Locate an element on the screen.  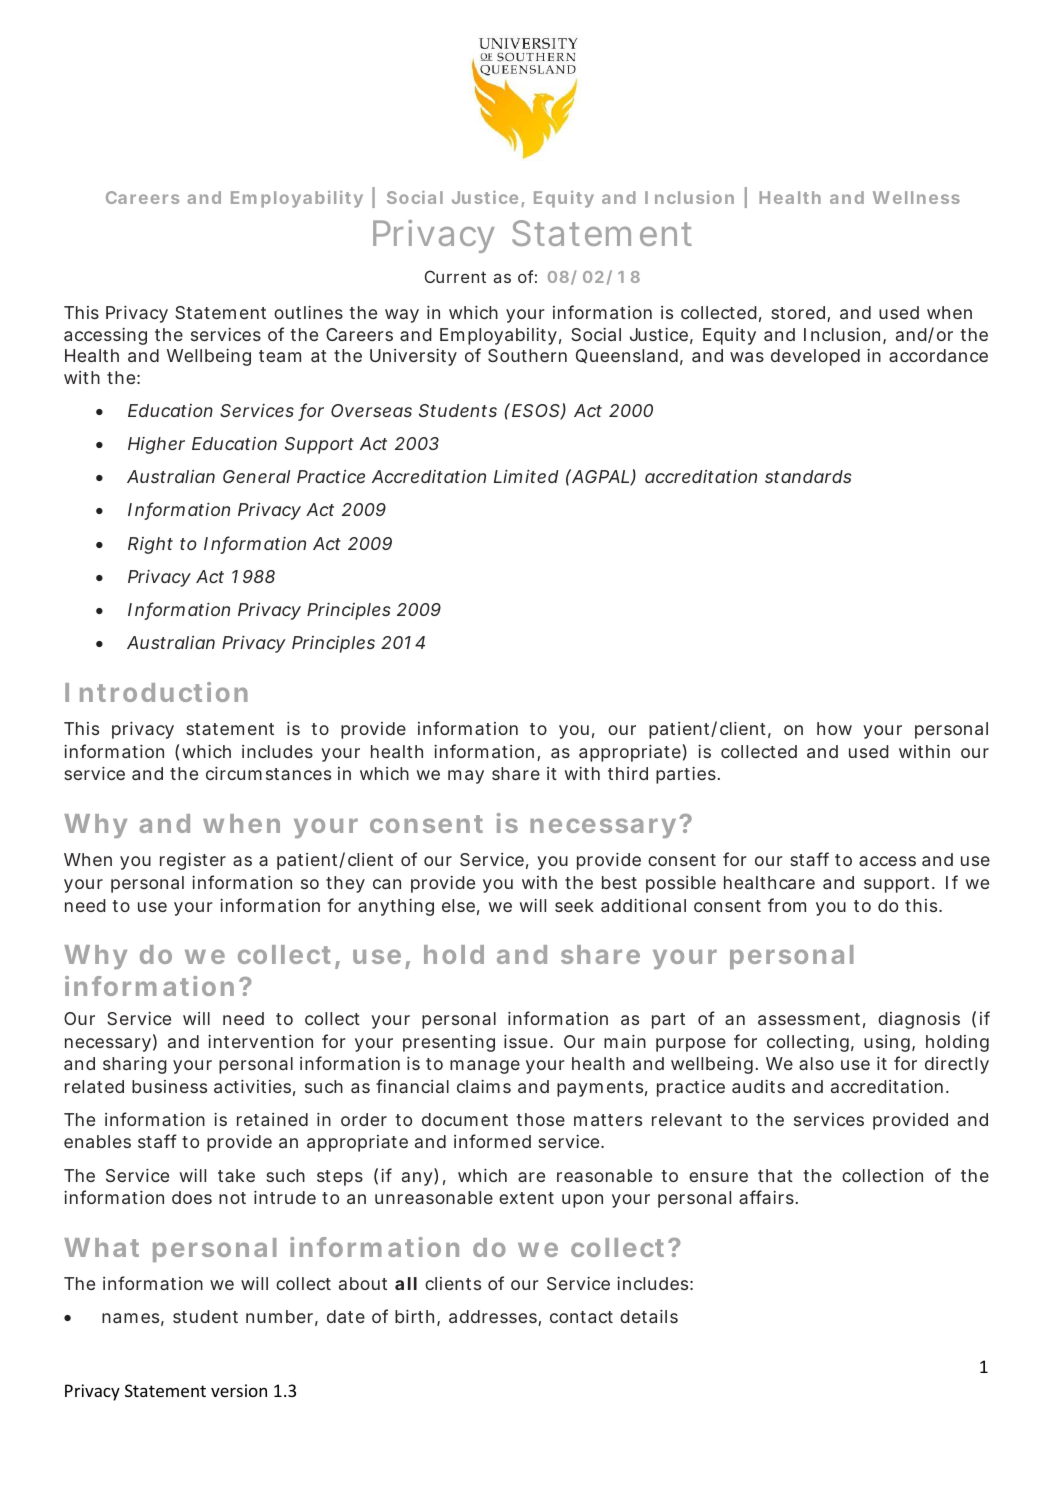
may is located at coordinates (466, 777).
